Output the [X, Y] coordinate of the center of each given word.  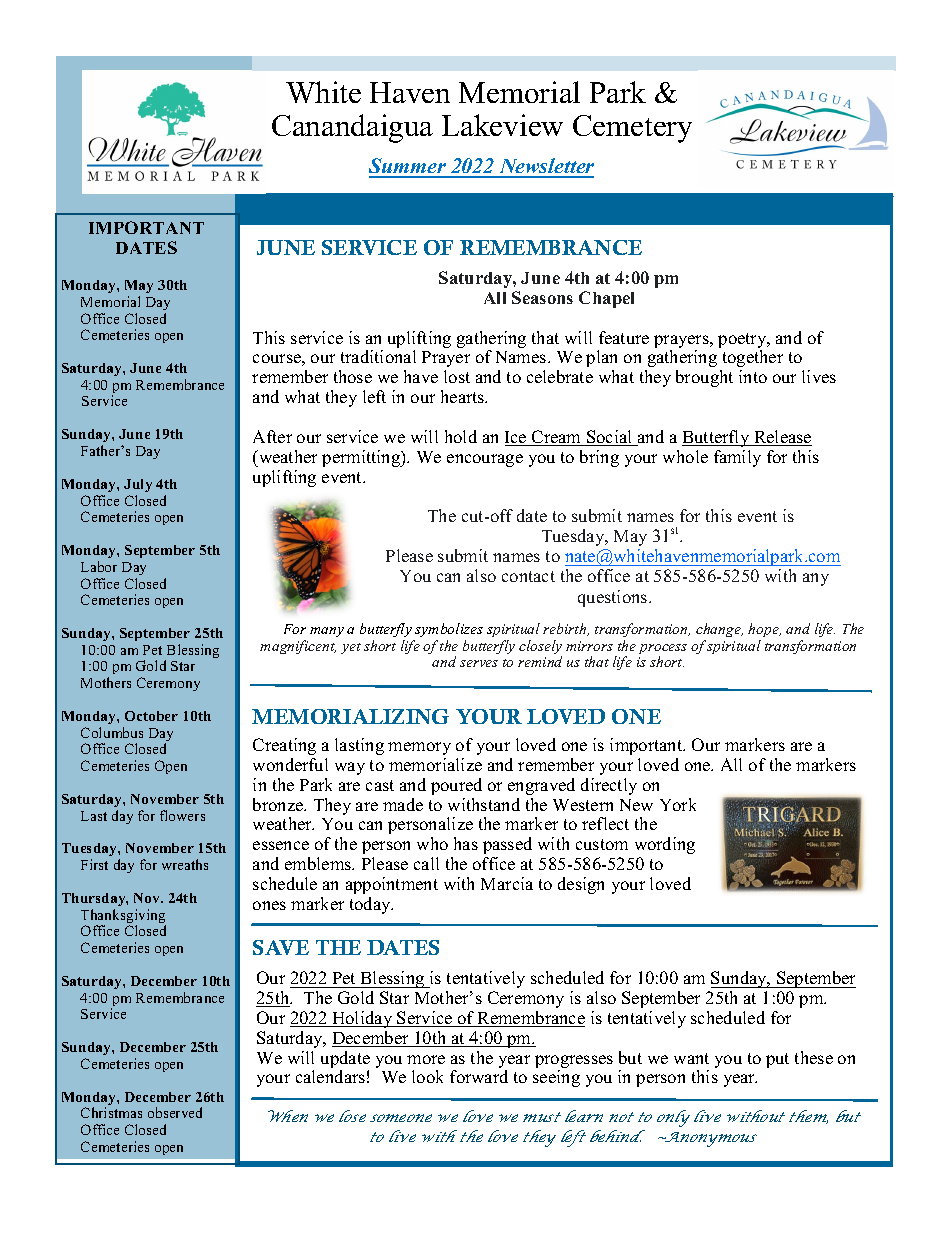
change [719, 632]
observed [175, 1112]
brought [704, 378]
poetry [743, 342]
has [466, 843]
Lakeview [502, 125]
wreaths [185, 864]
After [272, 436]
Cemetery [632, 129]
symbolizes [448, 632]
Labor [99, 566]
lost [457, 376]
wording [665, 845]
